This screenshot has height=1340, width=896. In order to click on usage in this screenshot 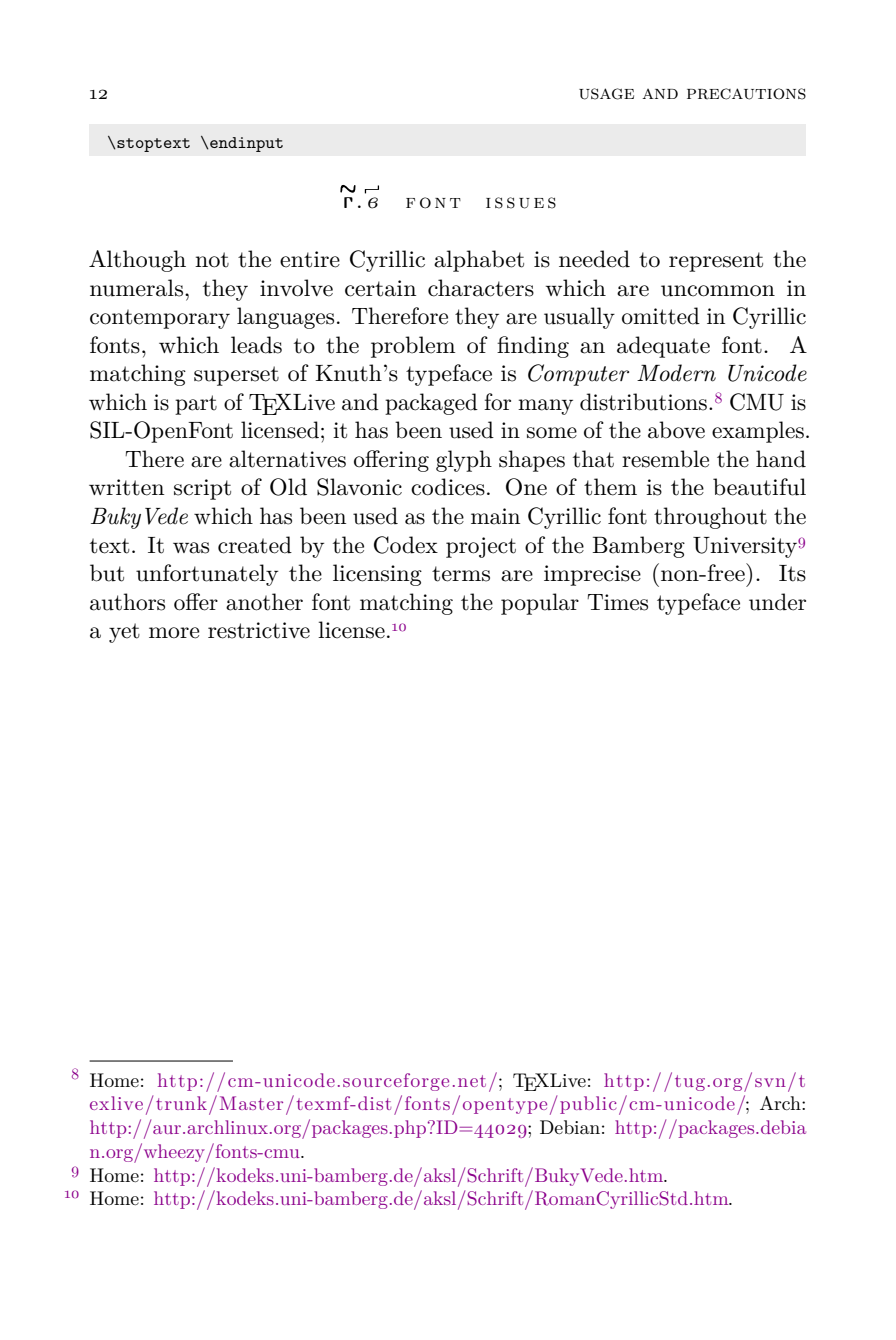, I will do `click(606, 94)`.
